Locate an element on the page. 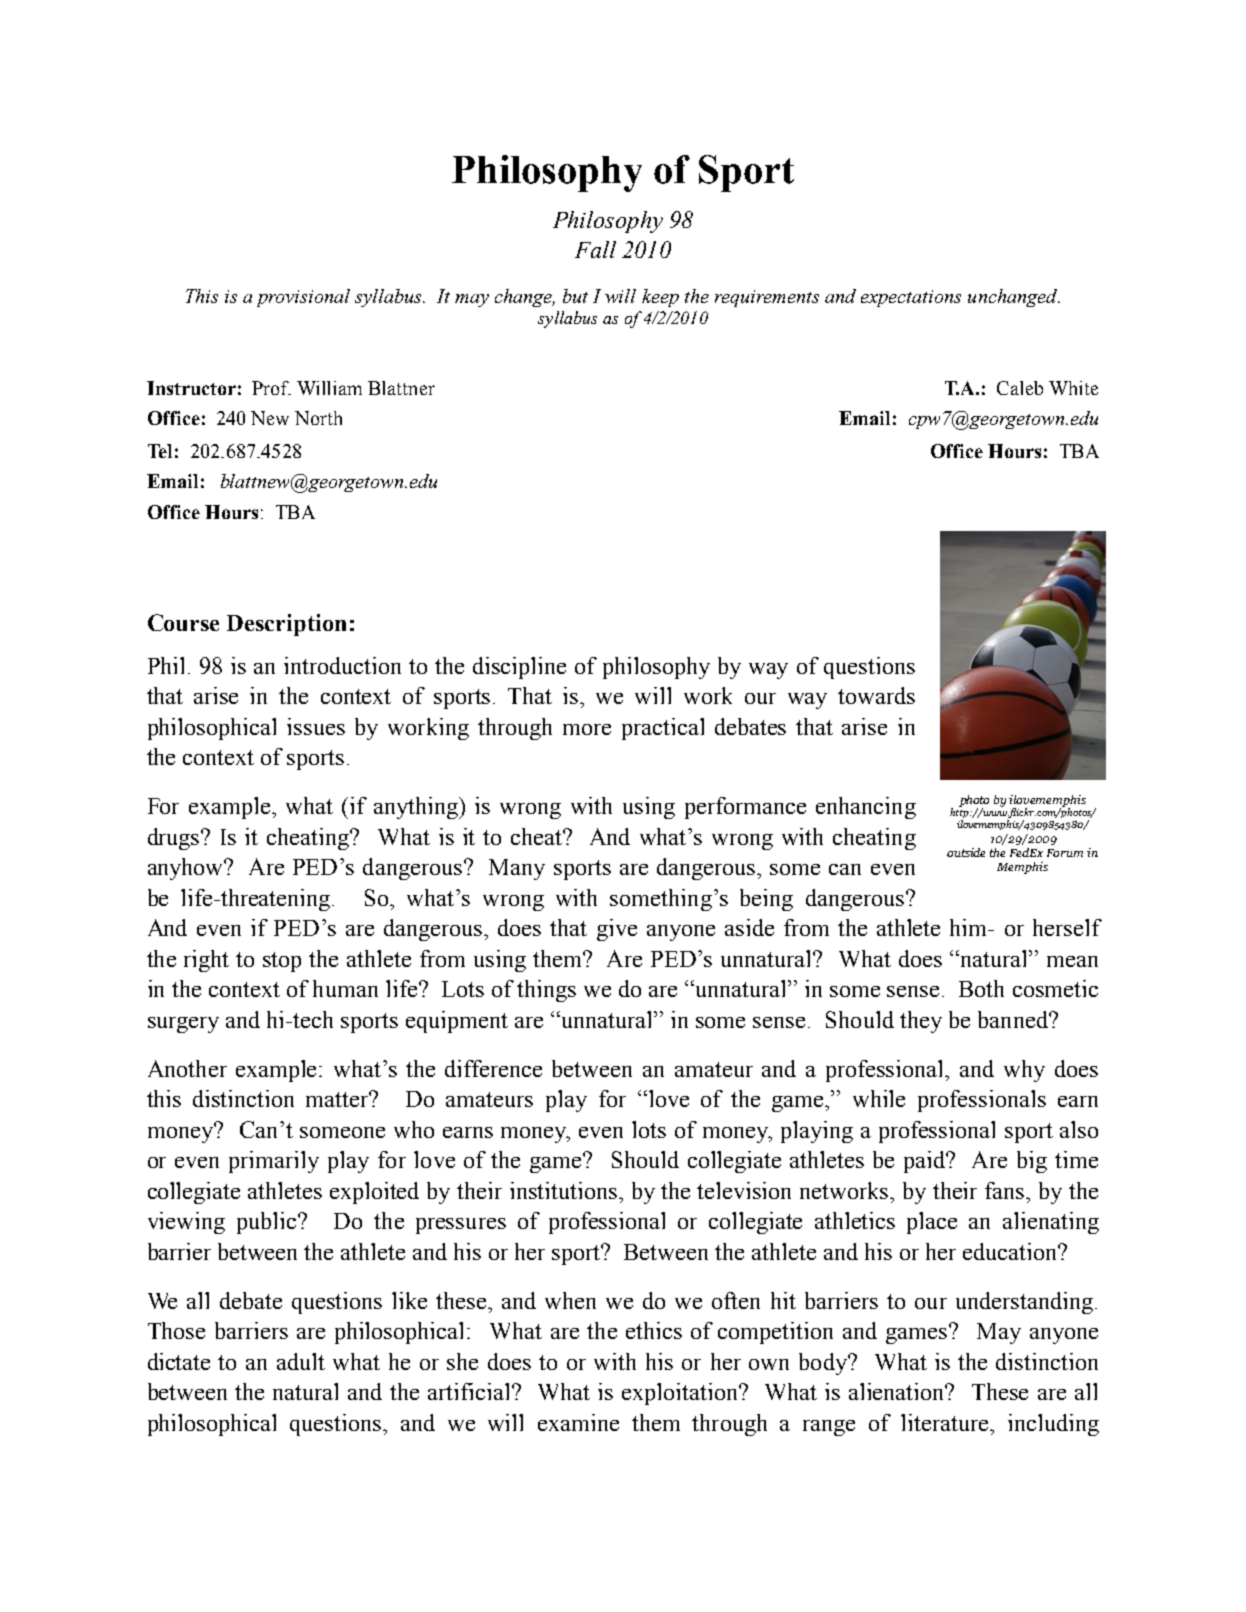 The height and width of the page is (1612, 1246). discipline is located at coordinates (519, 668).
